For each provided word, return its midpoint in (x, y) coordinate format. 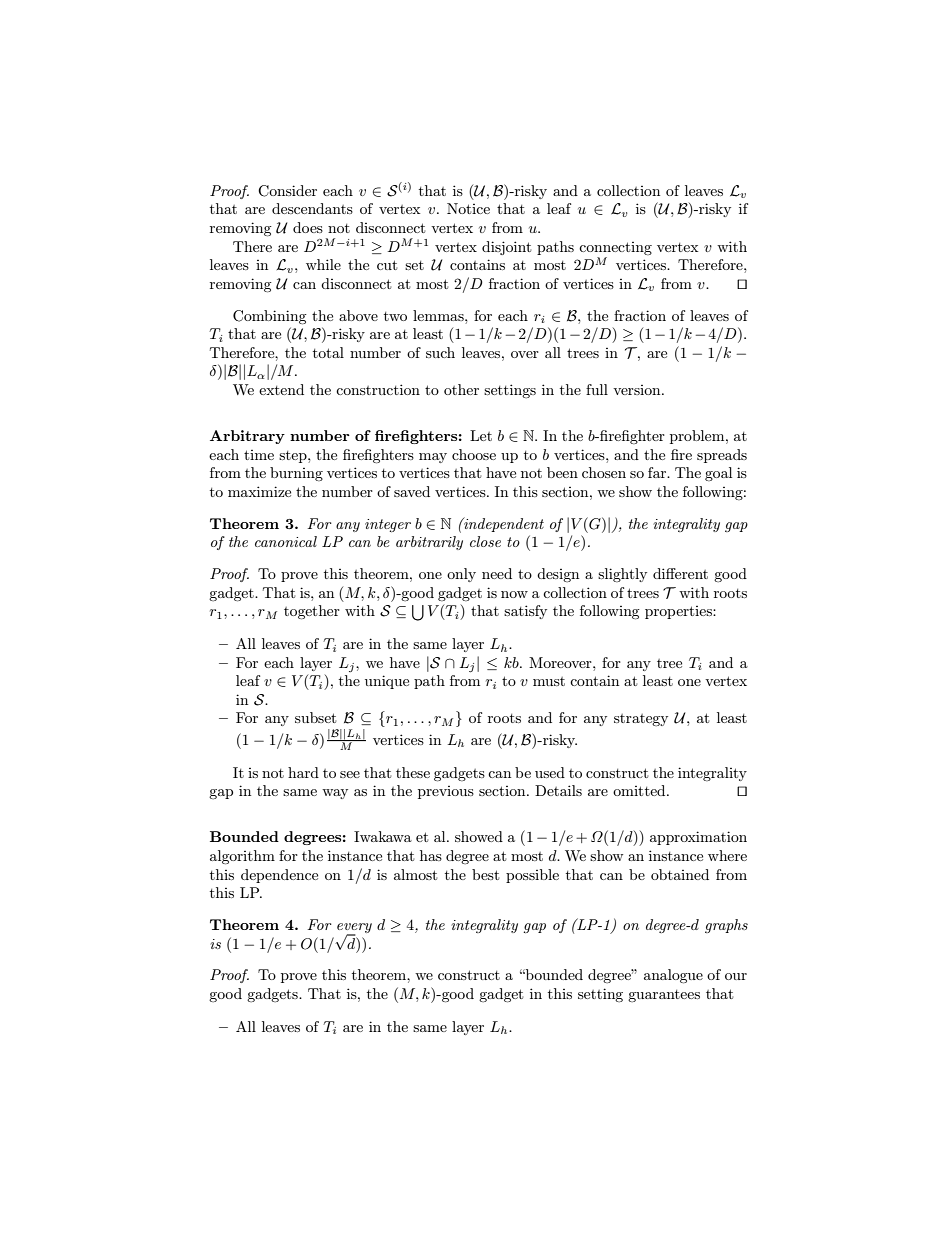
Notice (468, 208)
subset (315, 717)
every (354, 929)
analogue (673, 976)
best (485, 874)
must (549, 681)
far (658, 472)
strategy (641, 720)
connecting (615, 248)
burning (296, 474)
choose (474, 454)
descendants (312, 208)
